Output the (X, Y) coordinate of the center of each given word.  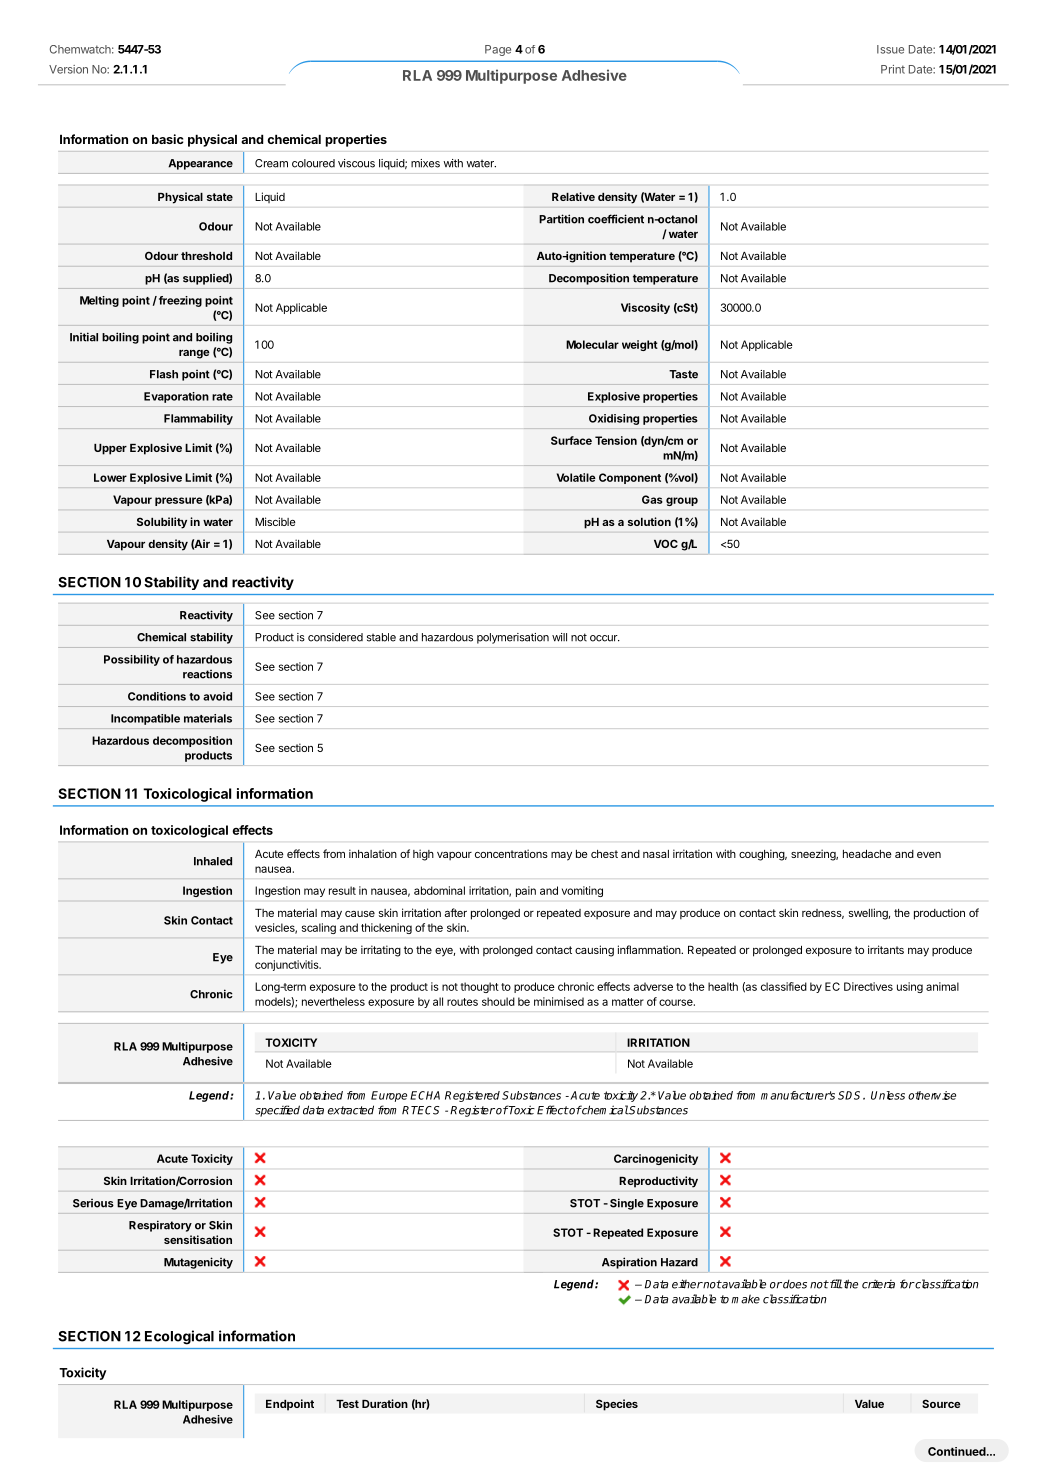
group (682, 501)
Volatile (576, 477)
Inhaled (213, 861)
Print (893, 69)
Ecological (179, 1337)
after (456, 912)
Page (498, 50)
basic (168, 139)
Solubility (162, 523)
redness (823, 914)
